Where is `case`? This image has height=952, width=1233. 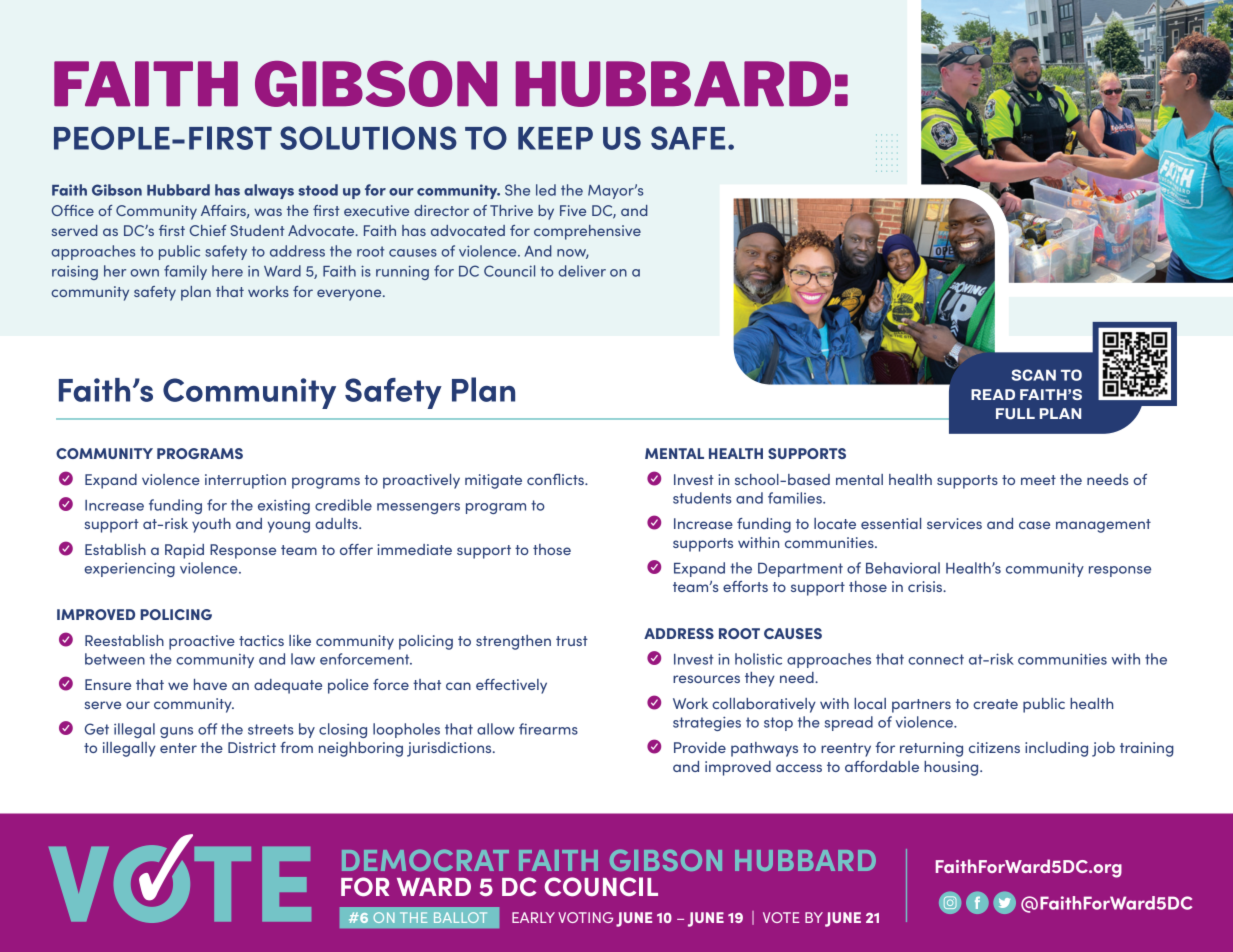 case is located at coordinates (1034, 525).
